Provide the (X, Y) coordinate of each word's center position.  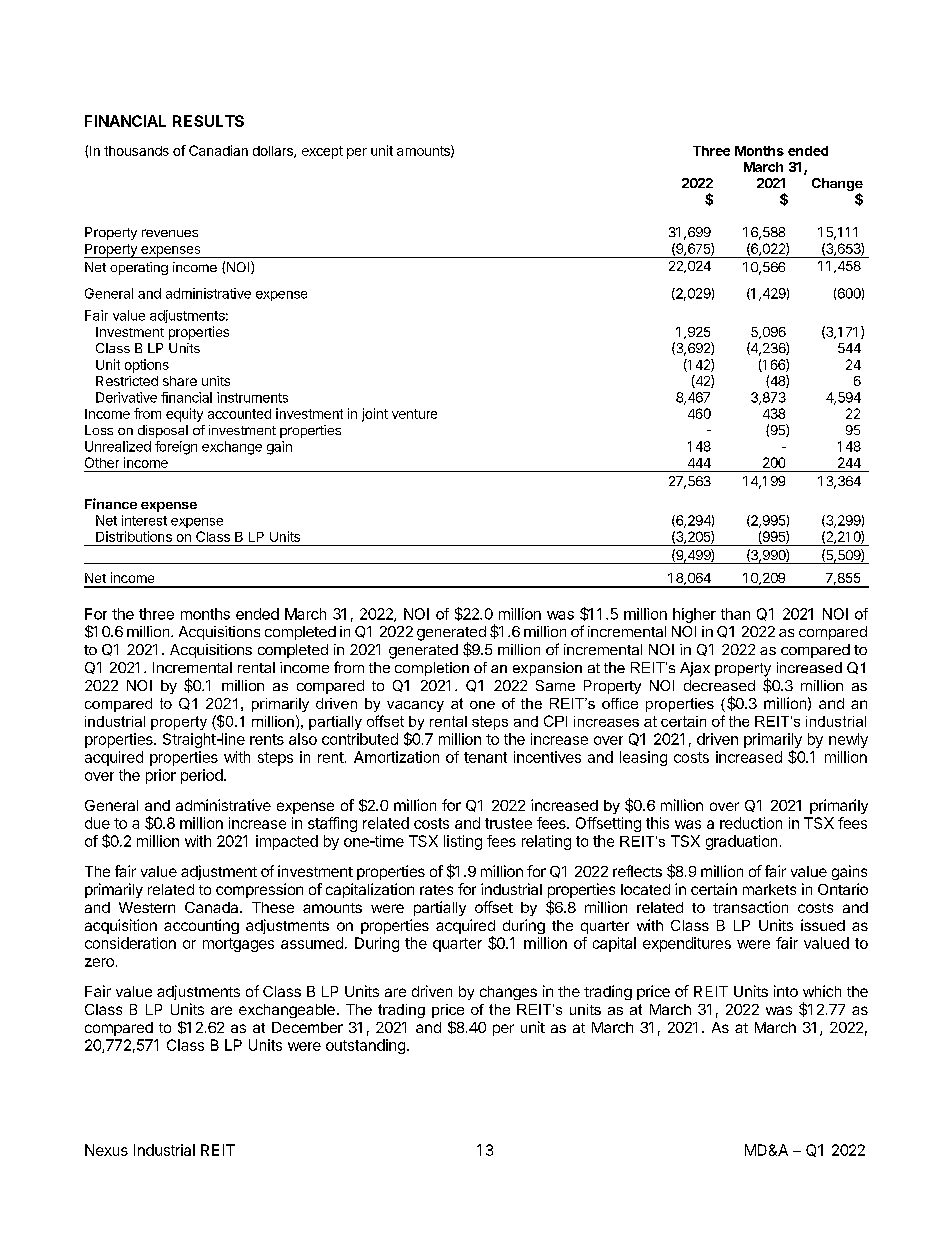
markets (769, 889)
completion (432, 669)
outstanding (365, 1046)
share (180, 381)
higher (694, 615)
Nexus (106, 1150)
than (735, 614)
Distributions (134, 536)
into (786, 991)
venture (414, 414)
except (322, 152)
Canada (213, 907)
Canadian (218, 150)
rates (436, 890)
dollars (274, 152)
